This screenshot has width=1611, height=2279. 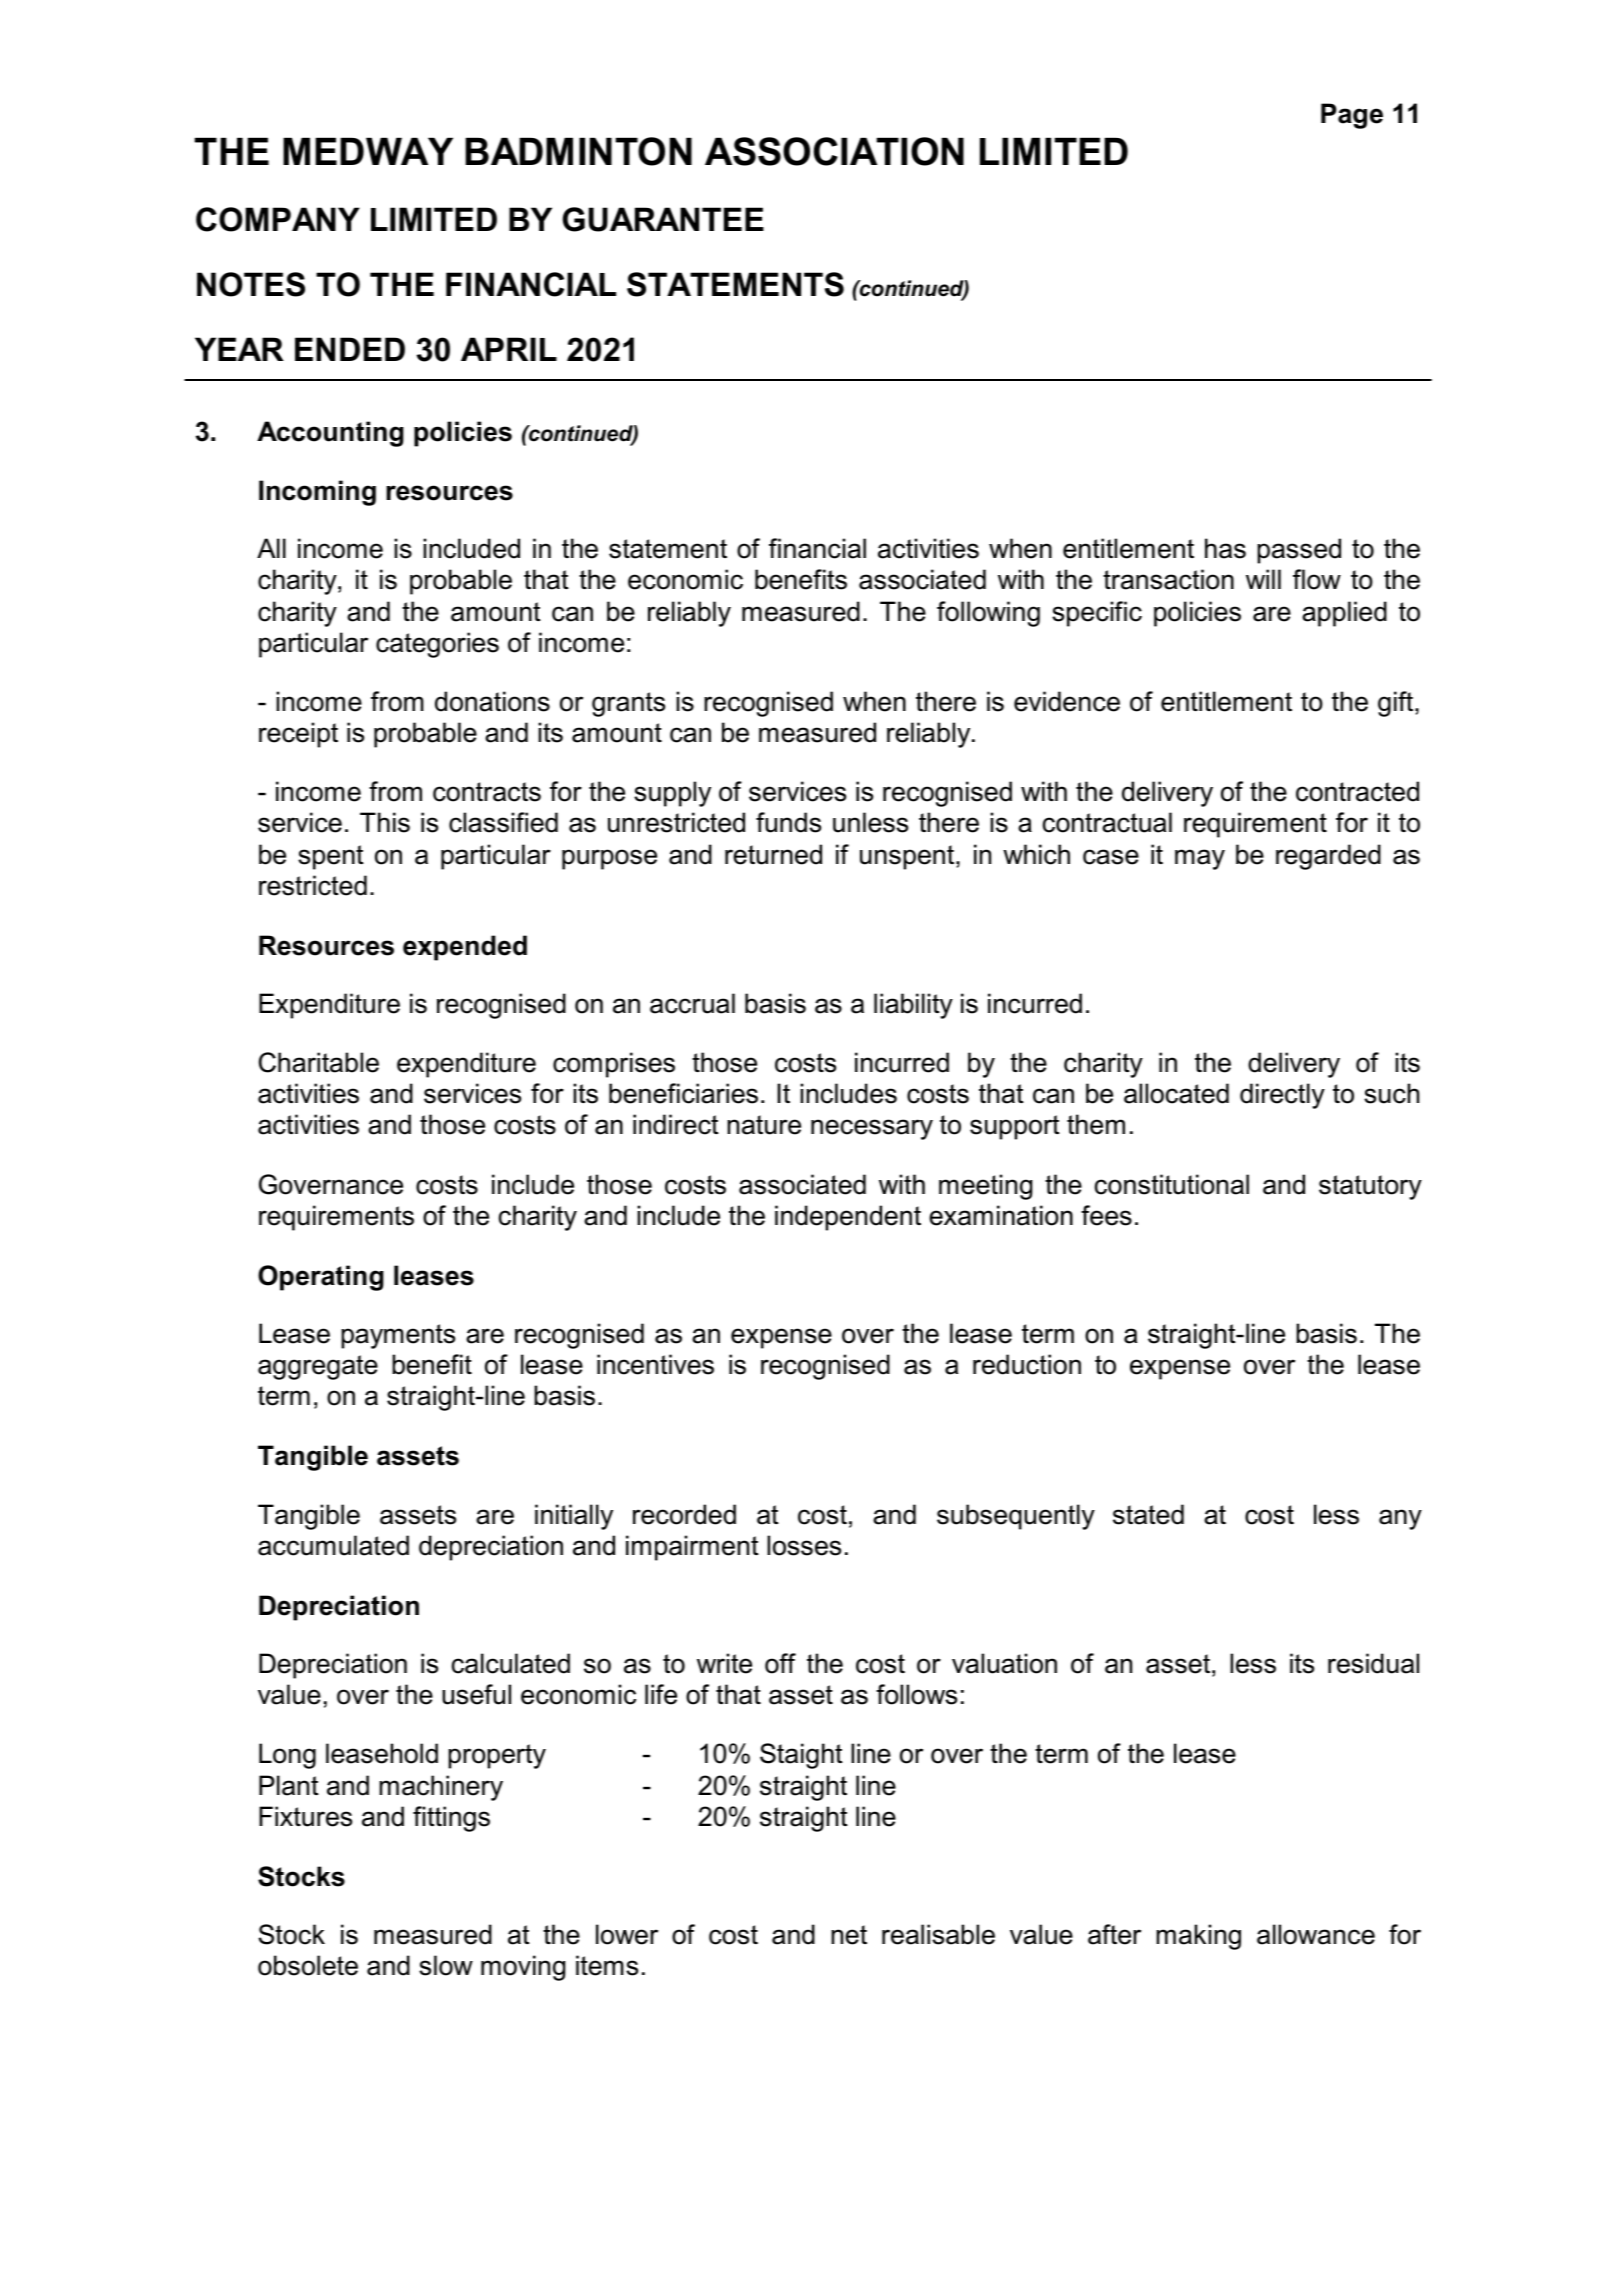 I want to click on Page, so click(x=1352, y=116).
